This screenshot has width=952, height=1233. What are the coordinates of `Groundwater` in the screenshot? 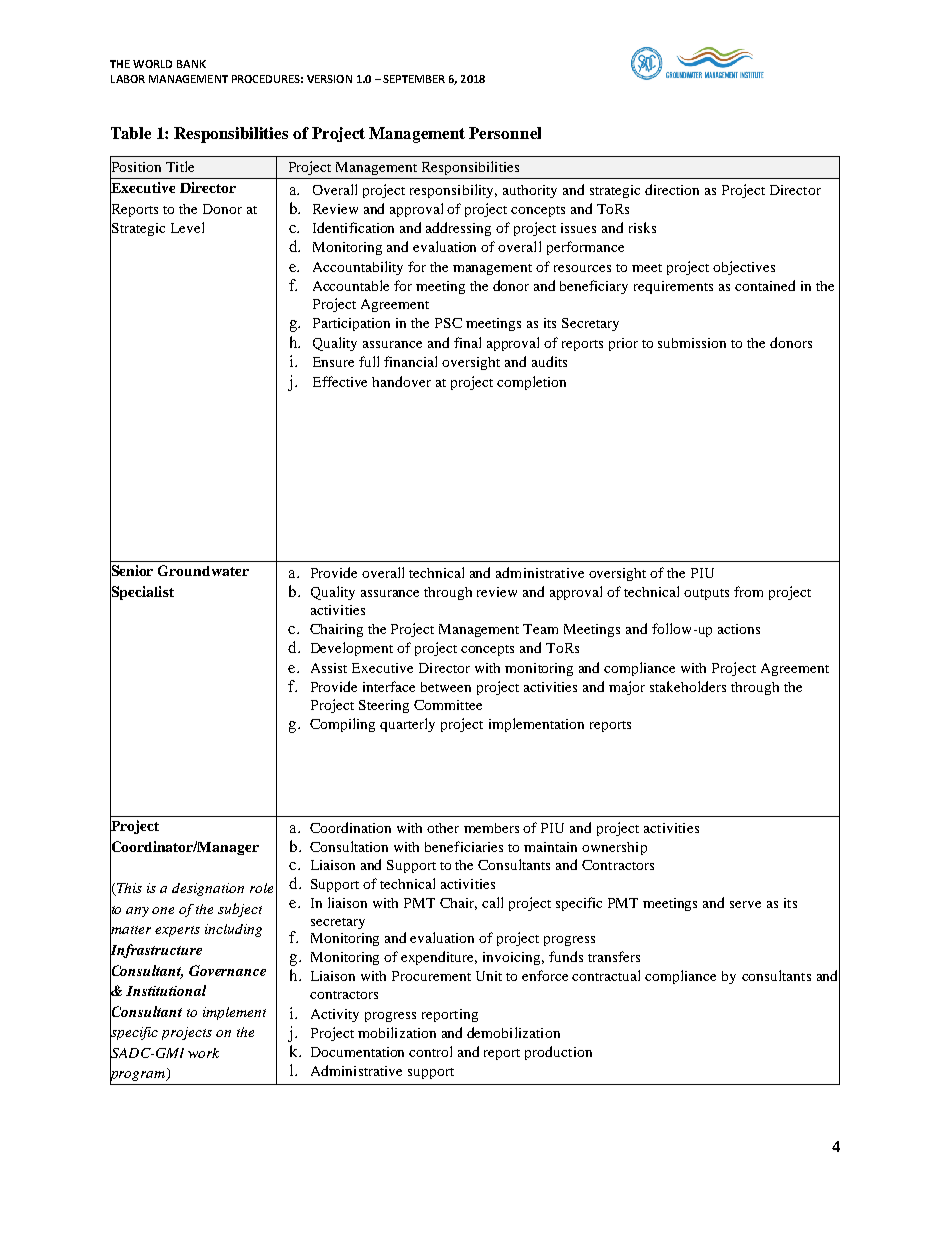 It's located at (203, 570).
